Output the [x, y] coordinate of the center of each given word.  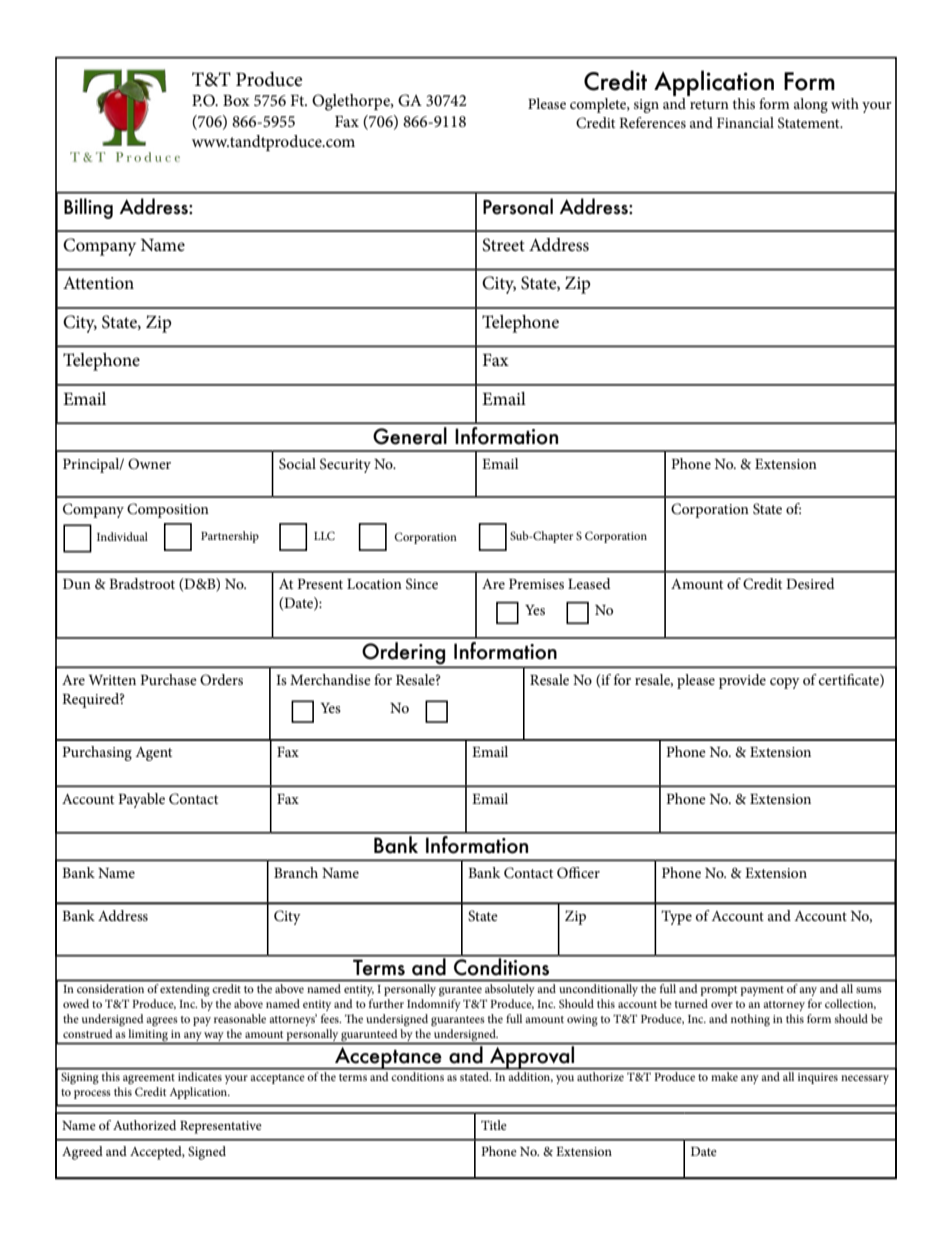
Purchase [168, 679]
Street [503, 245]
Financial [745, 122]
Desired [810, 583]
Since [422, 584]
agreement [149, 1079]
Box [236, 100]
